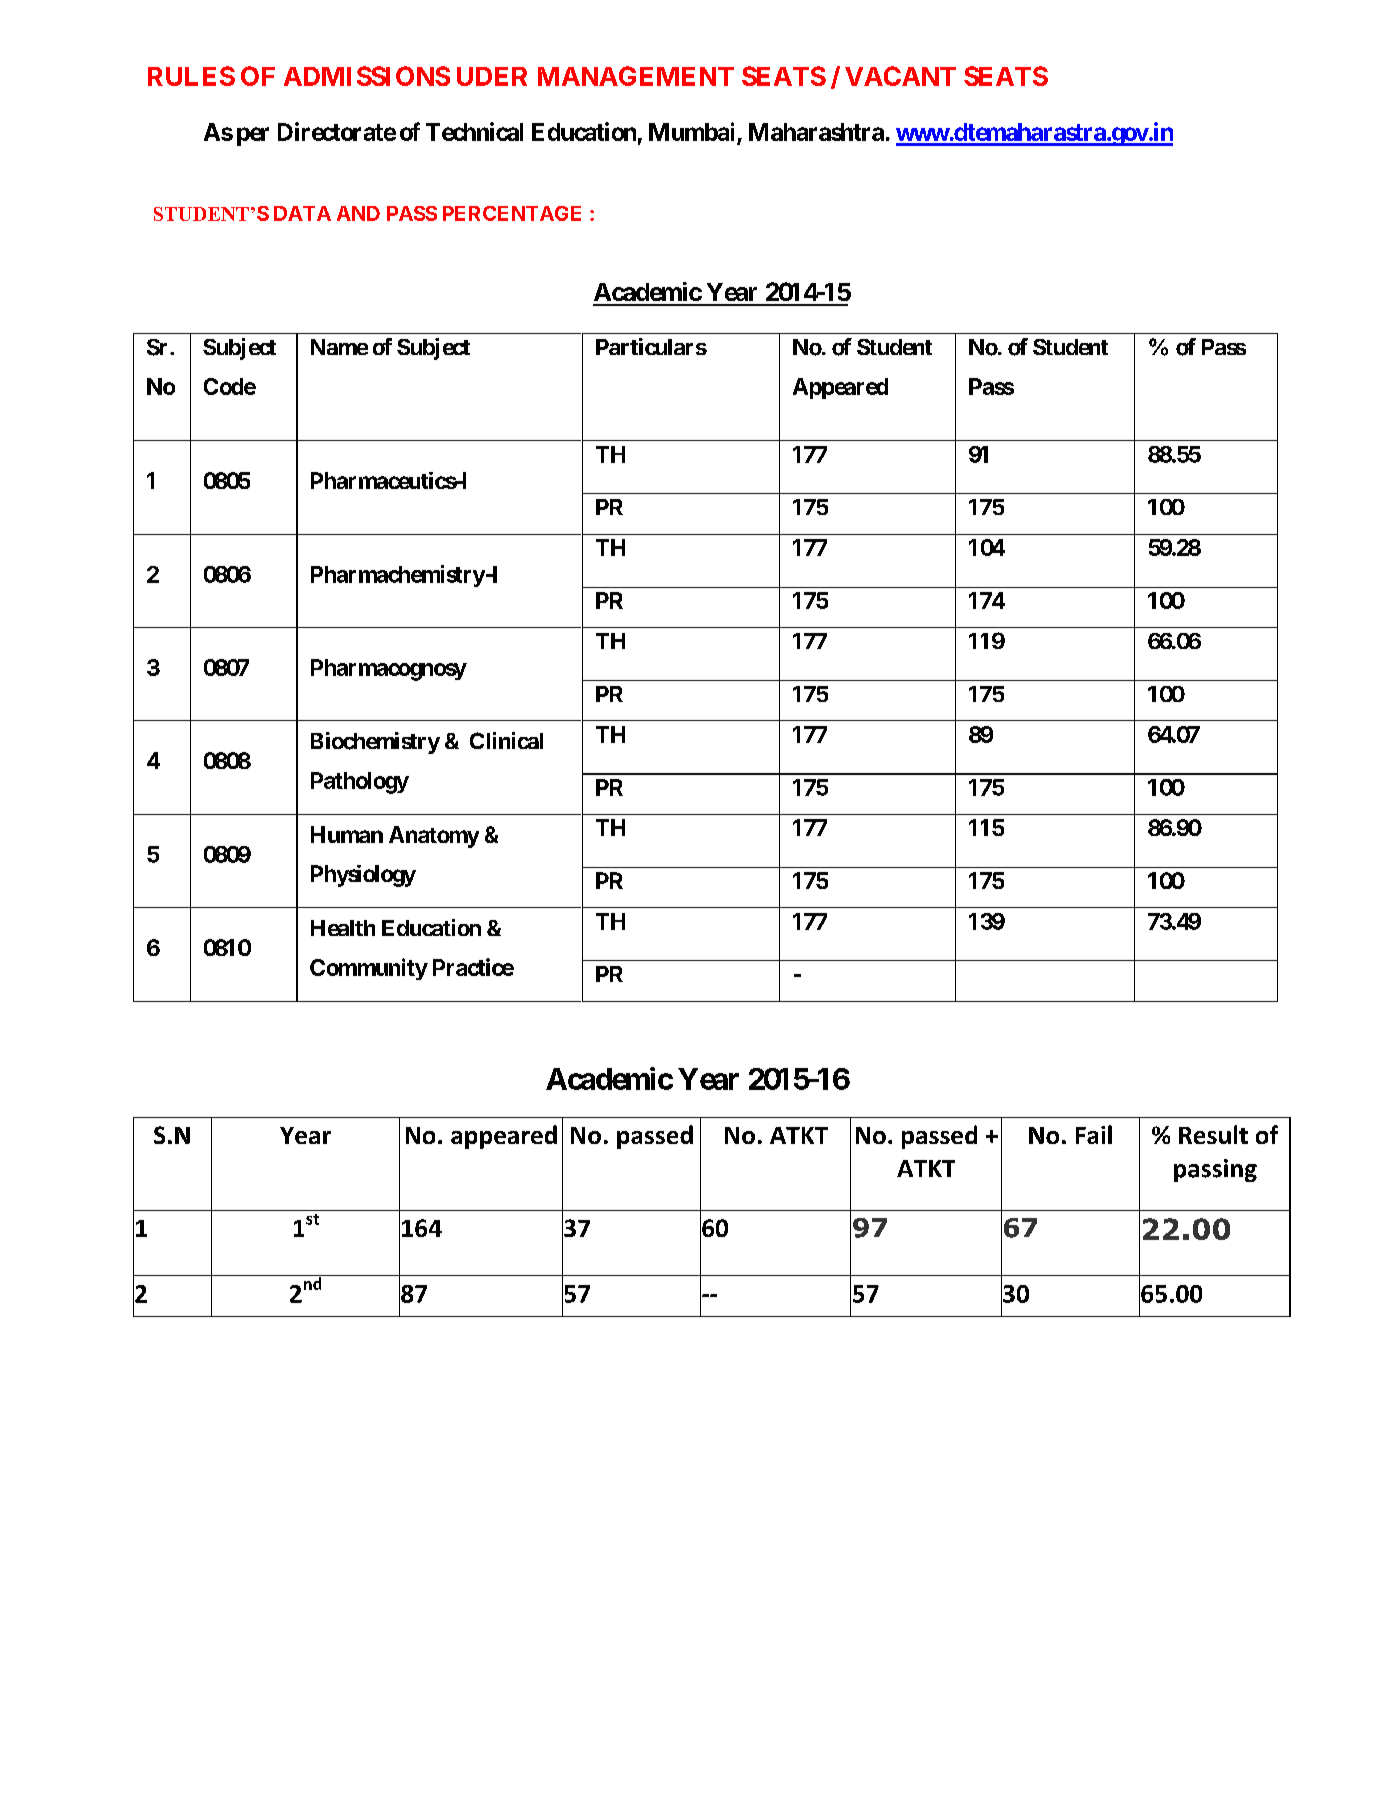  I want to click on Mumbai, so click(691, 131).
